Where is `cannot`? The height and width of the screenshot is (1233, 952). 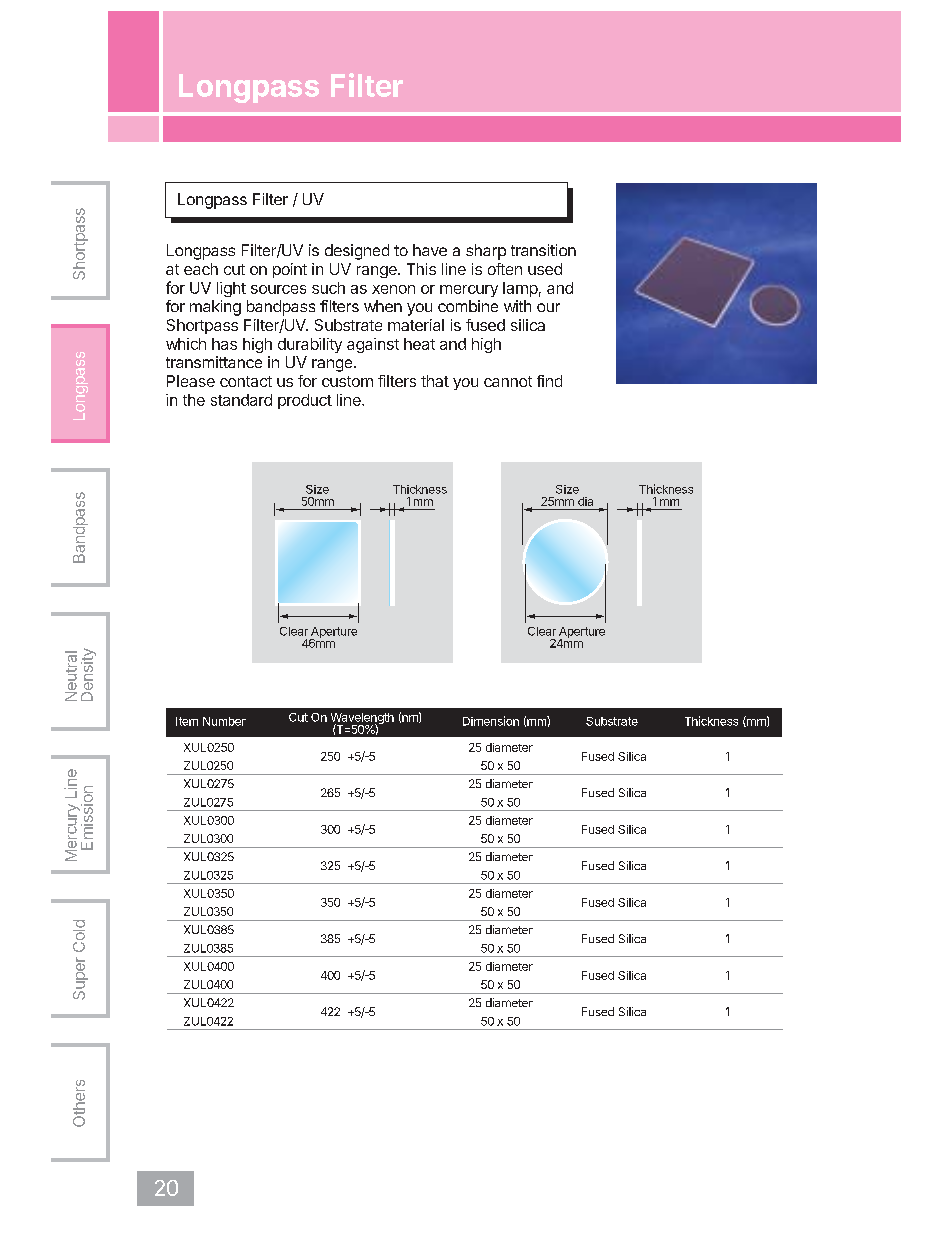
cannot is located at coordinates (508, 381).
